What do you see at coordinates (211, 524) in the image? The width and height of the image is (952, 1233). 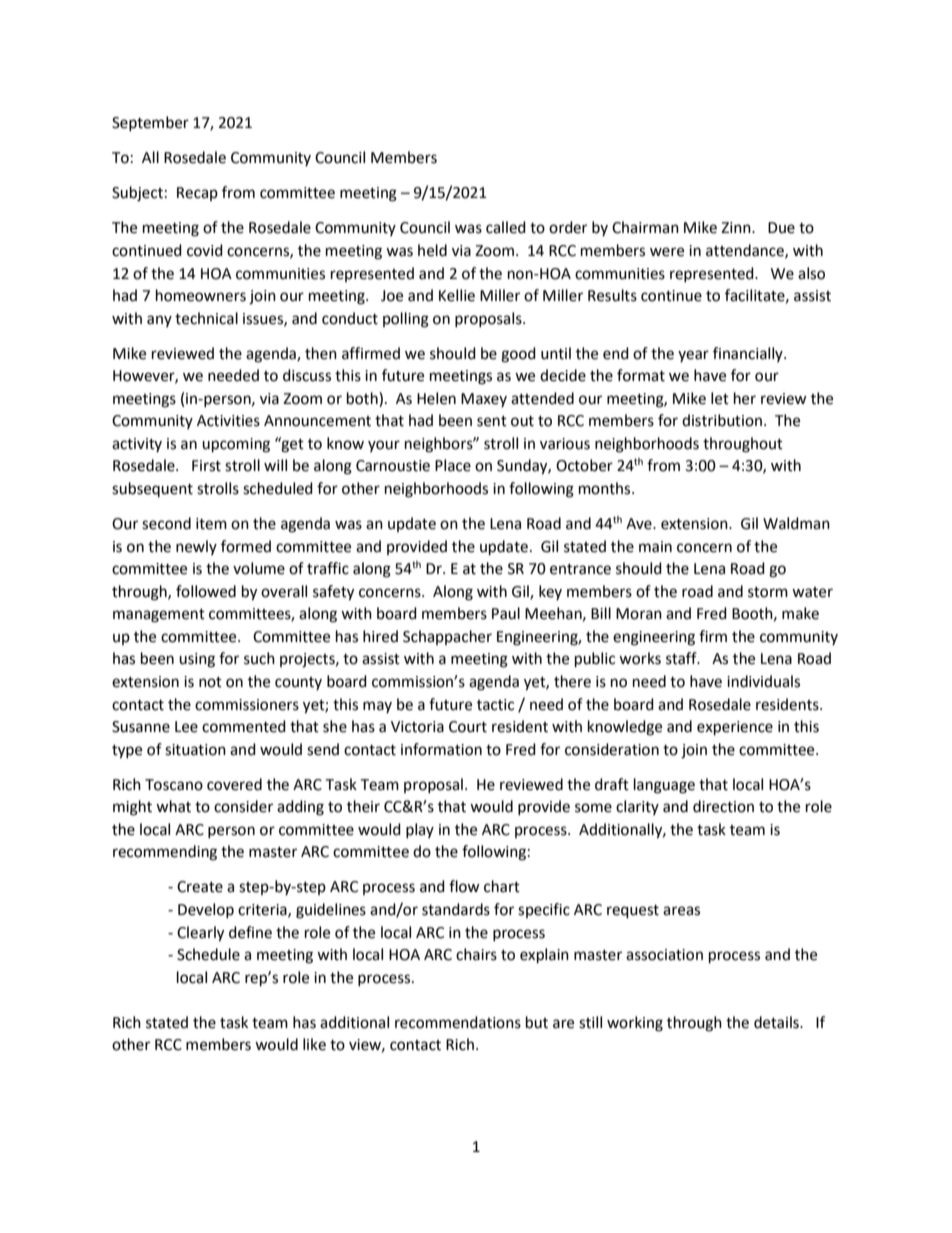 I see `item` at bounding box center [211, 524].
